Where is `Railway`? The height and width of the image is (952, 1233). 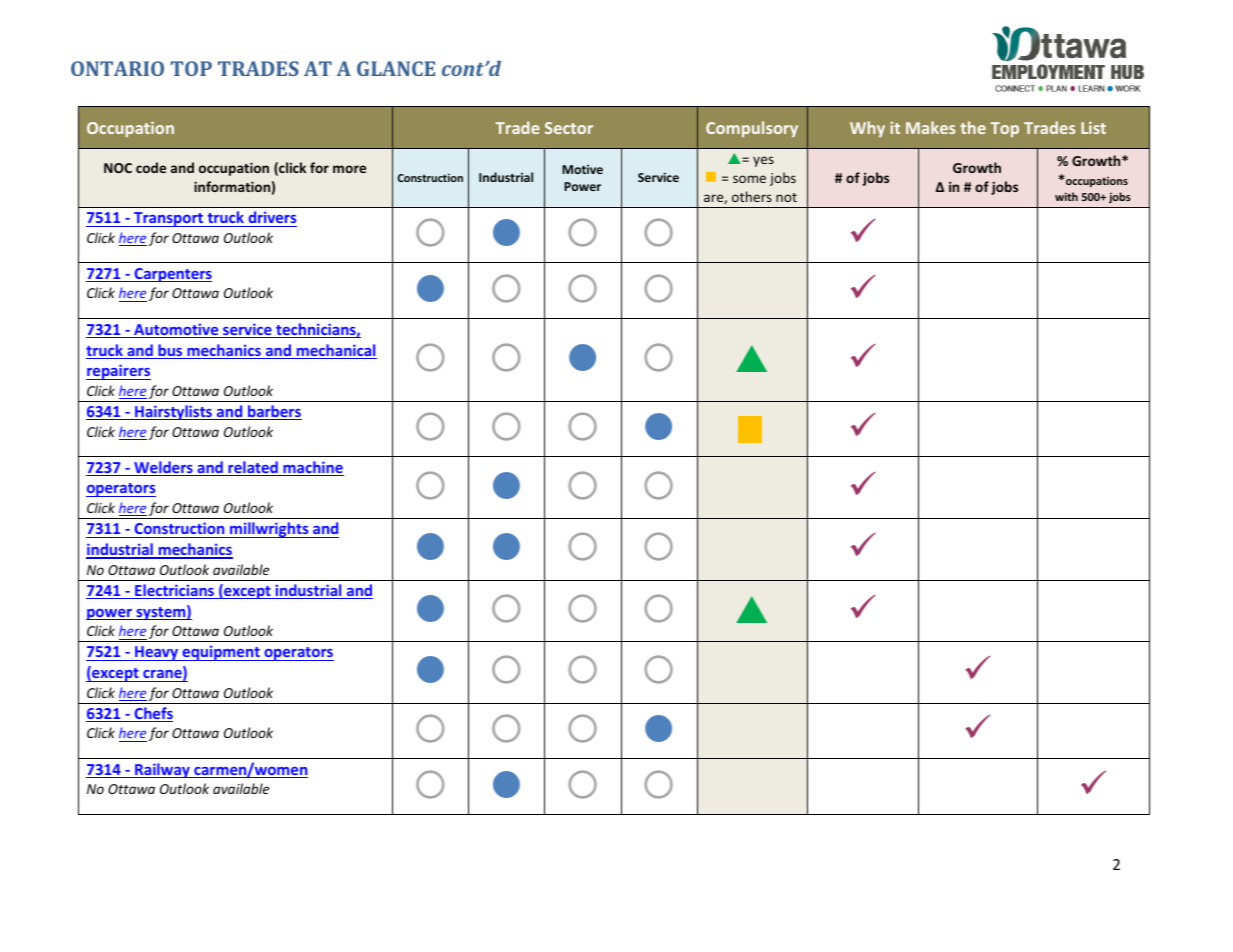
Railway is located at coordinates (162, 770).
